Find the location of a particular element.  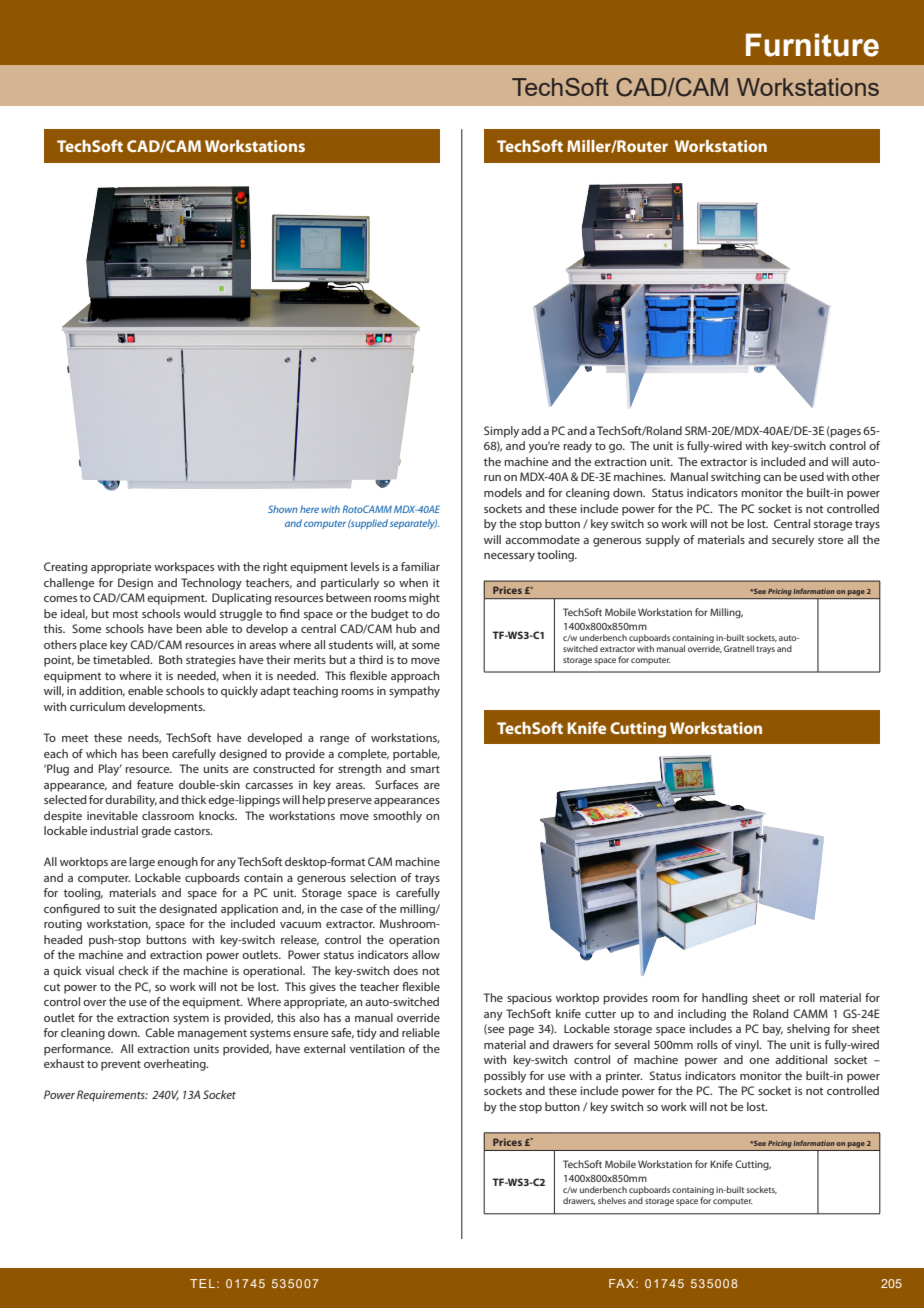

Furniture is located at coordinates (812, 45).
